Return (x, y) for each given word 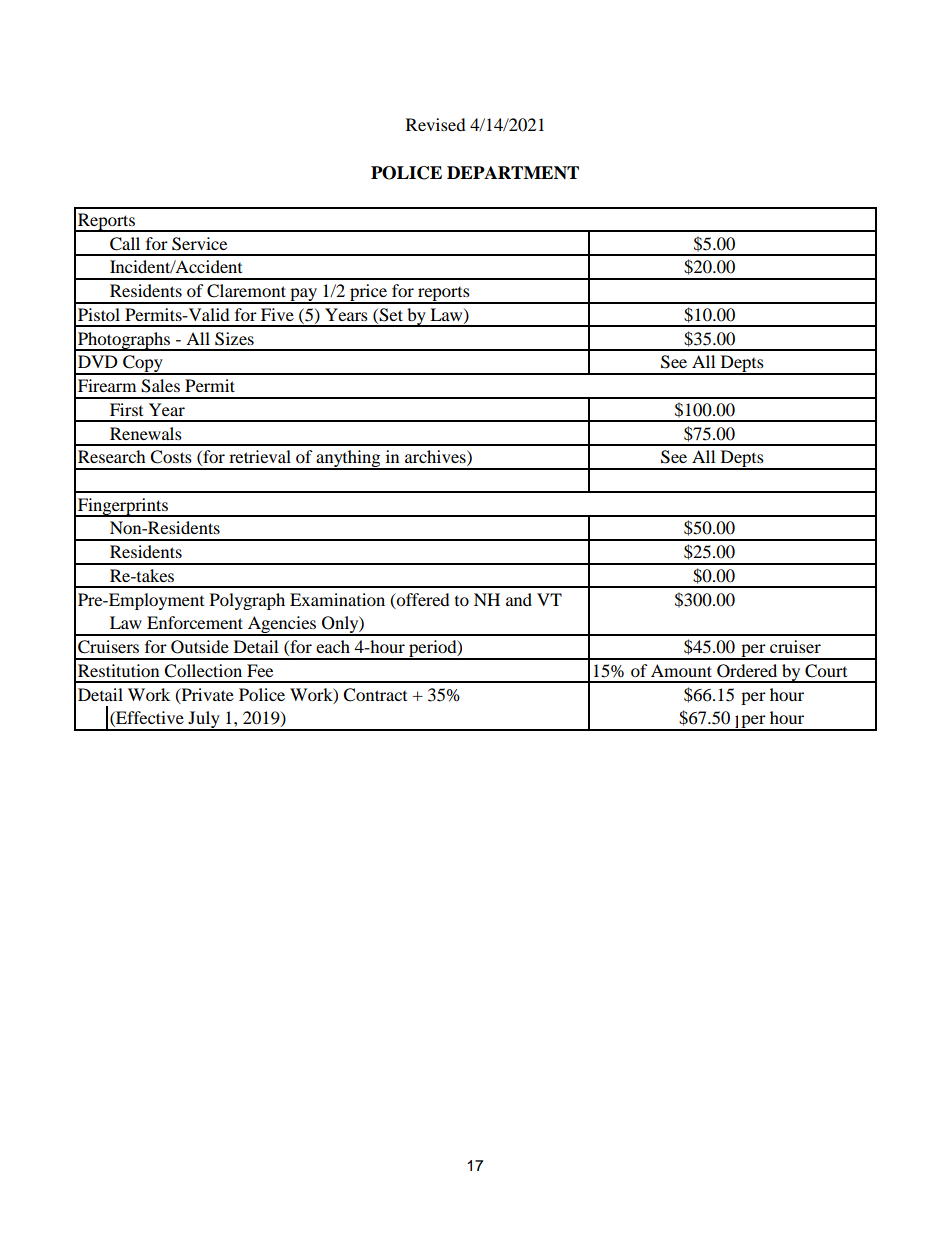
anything (348, 460)
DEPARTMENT (513, 172)
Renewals (146, 433)
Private (206, 695)
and (519, 599)
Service (199, 244)
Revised (436, 124)
